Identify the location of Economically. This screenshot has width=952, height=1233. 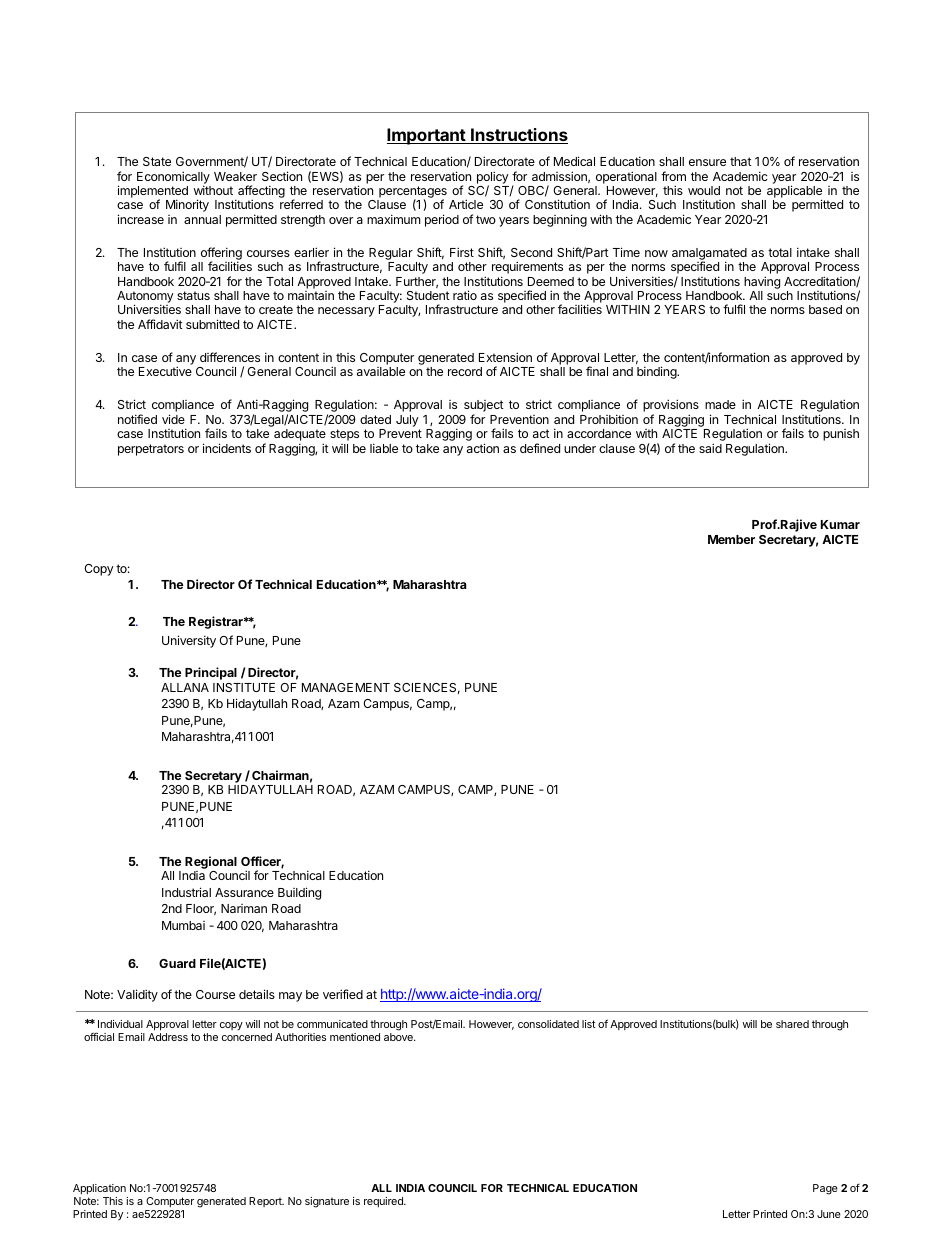
(173, 178).
